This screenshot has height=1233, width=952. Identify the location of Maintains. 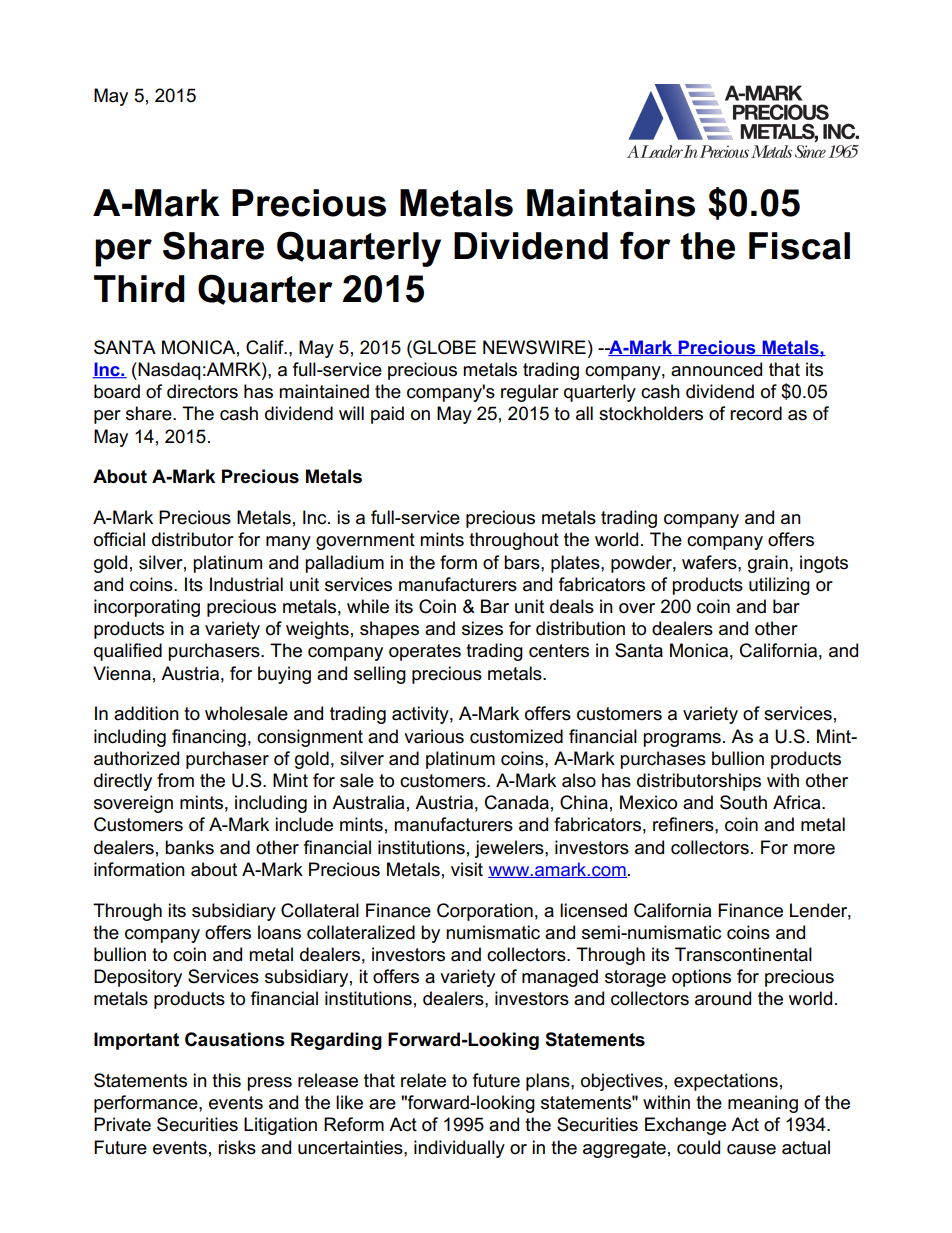
(611, 203).
